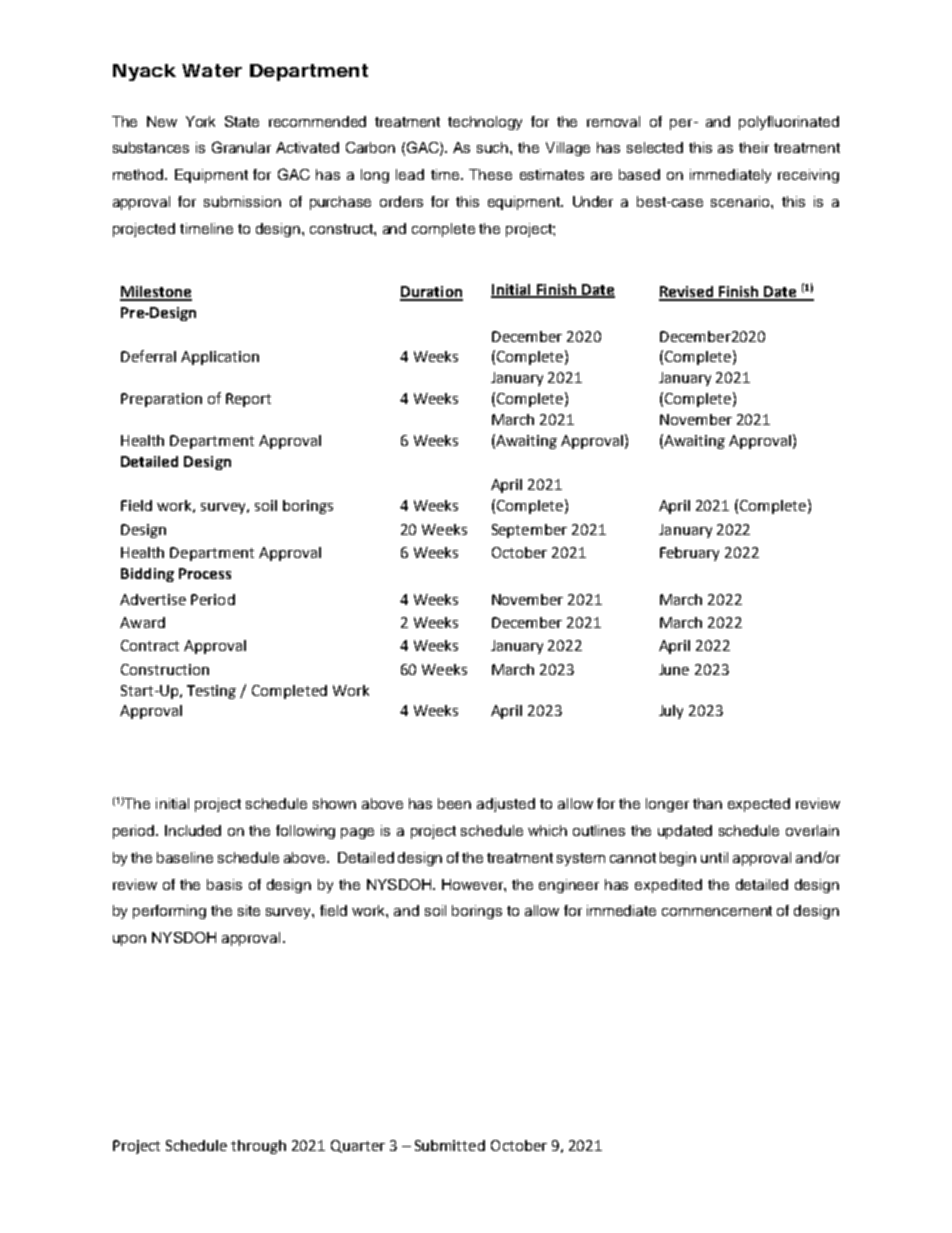 This document has width=952, height=1233. I want to click on Process, so click(205, 573).
